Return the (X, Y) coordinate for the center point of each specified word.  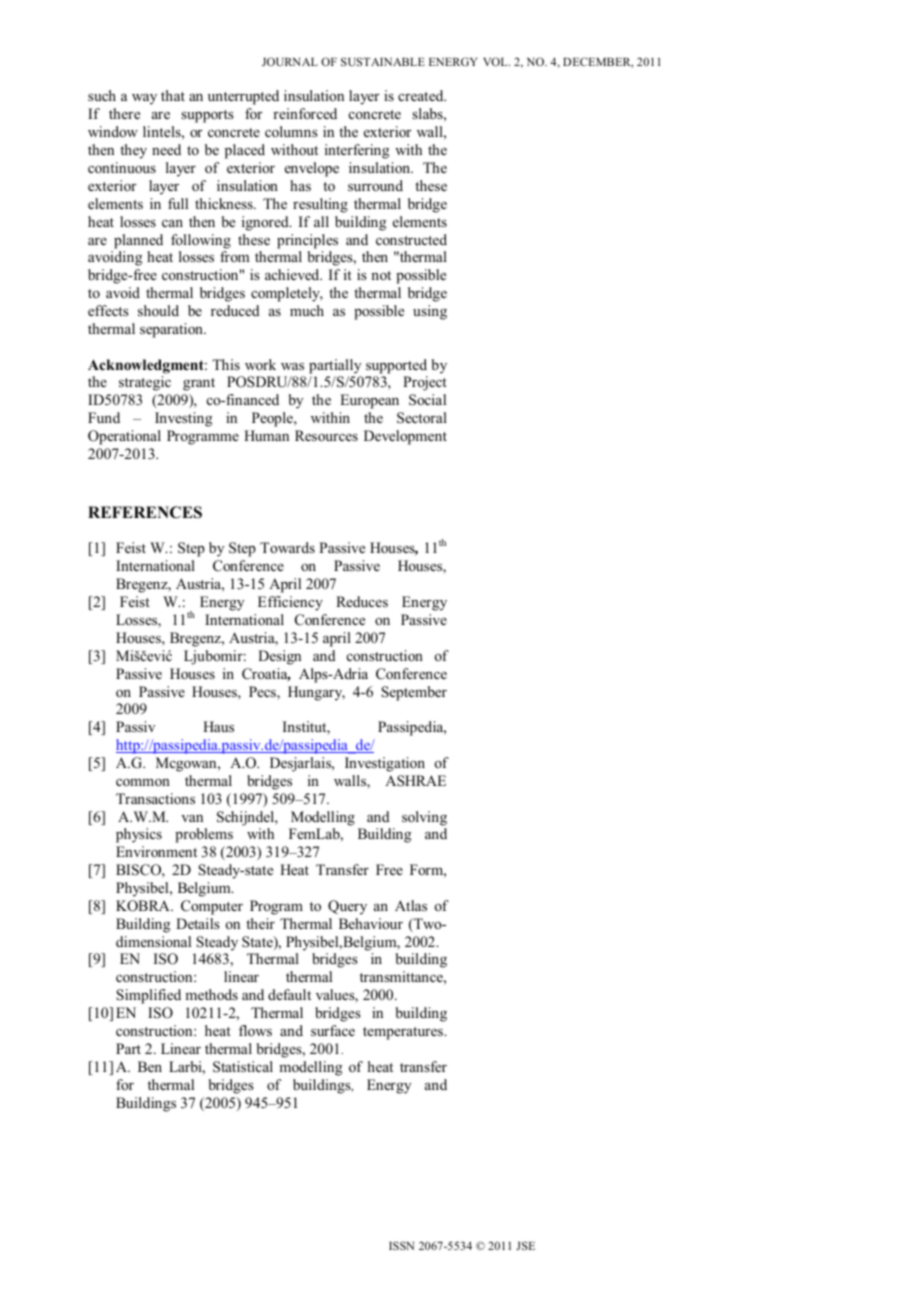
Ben (150, 1066)
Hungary (316, 693)
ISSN (401, 1245)
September (414, 693)
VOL (496, 61)
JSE (525, 1245)
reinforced (305, 113)
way (144, 99)
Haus (218, 726)
